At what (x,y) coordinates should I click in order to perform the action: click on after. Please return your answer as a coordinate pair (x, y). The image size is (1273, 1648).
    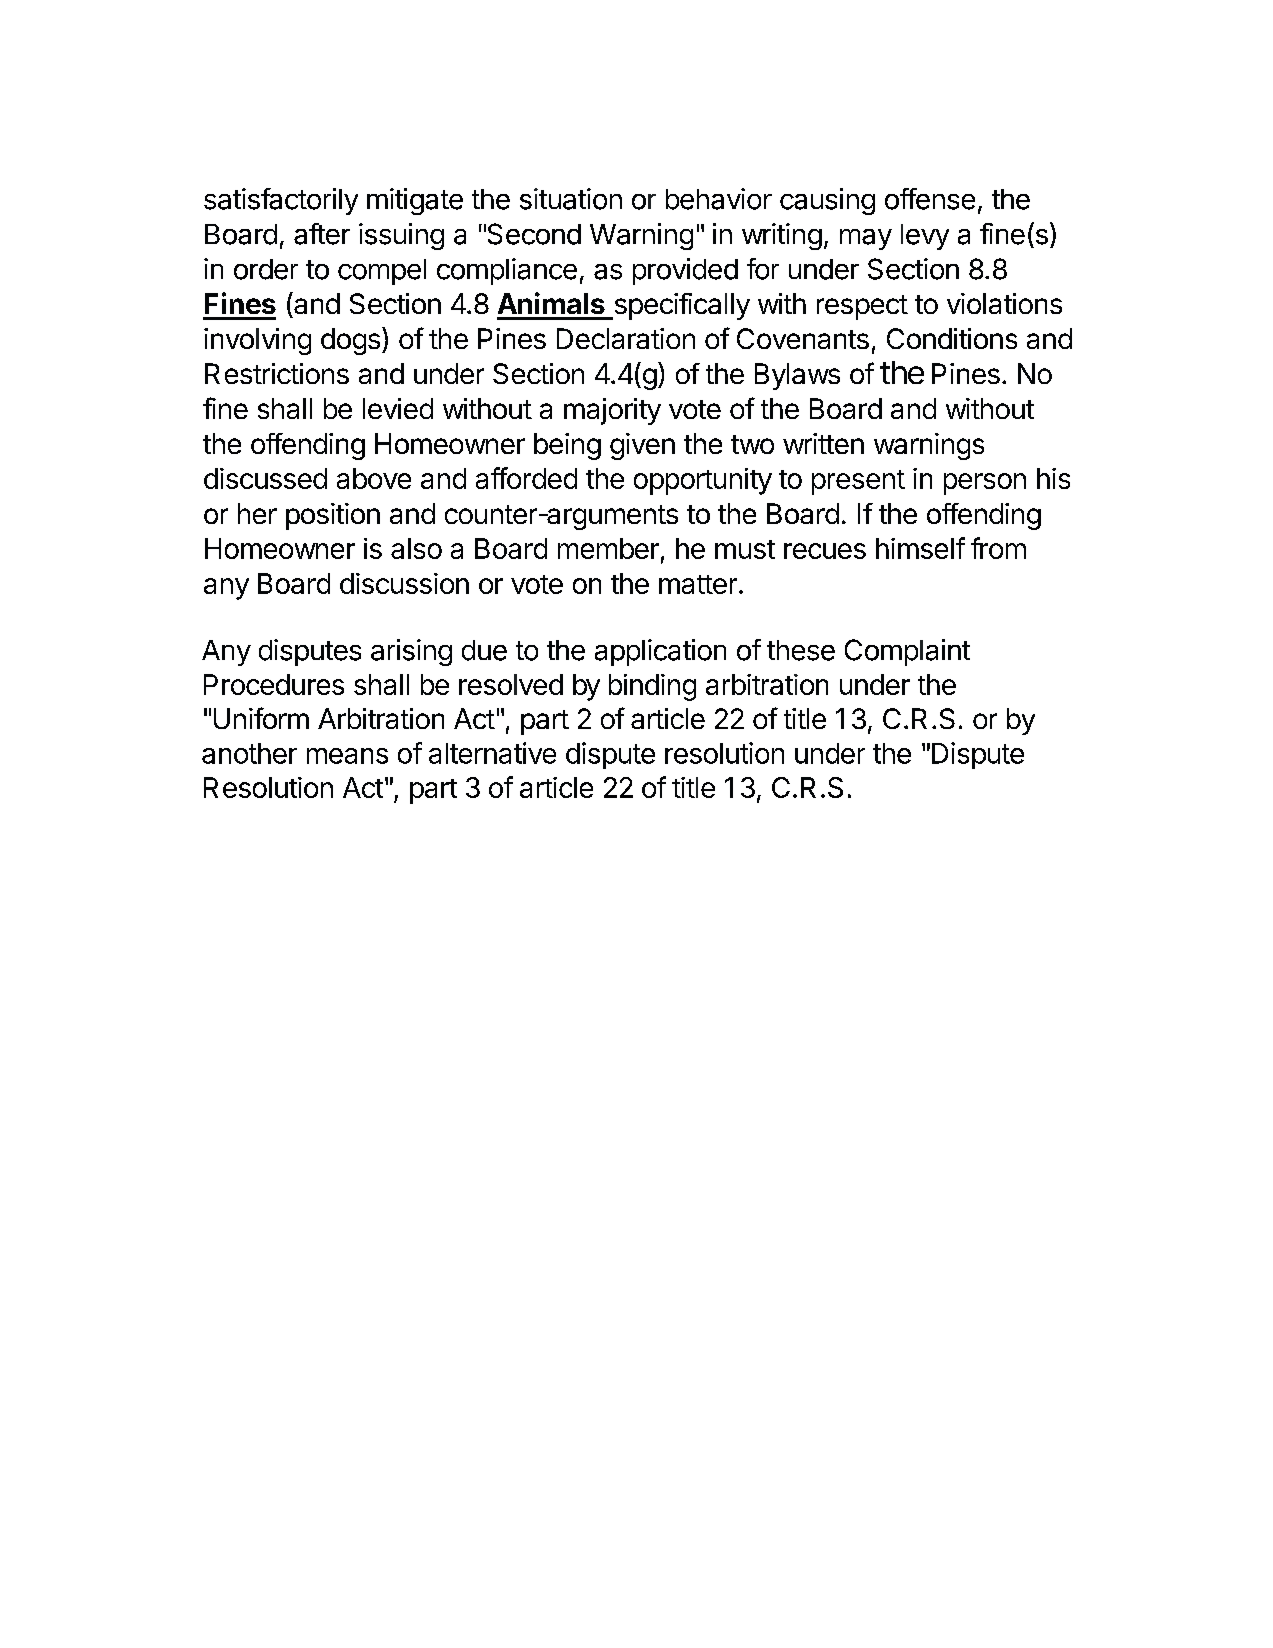
    Looking at the image, I should click on (322, 234).
